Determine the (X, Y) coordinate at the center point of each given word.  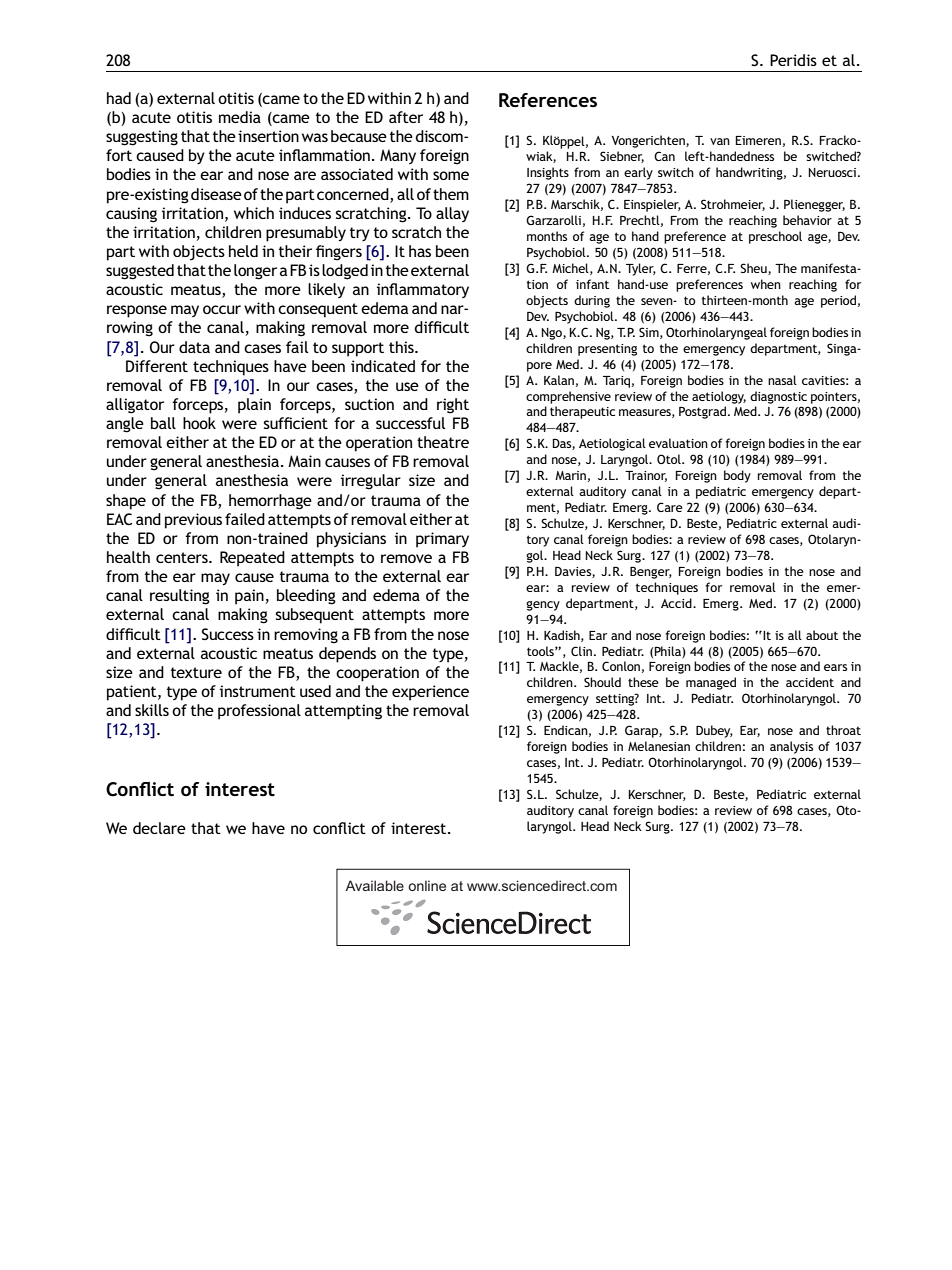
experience (430, 693)
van (720, 141)
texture (196, 672)
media (240, 117)
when (766, 284)
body (737, 476)
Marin (570, 475)
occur (222, 309)
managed (711, 683)
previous (193, 521)
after (406, 117)
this (402, 347)
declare (159, 828)
